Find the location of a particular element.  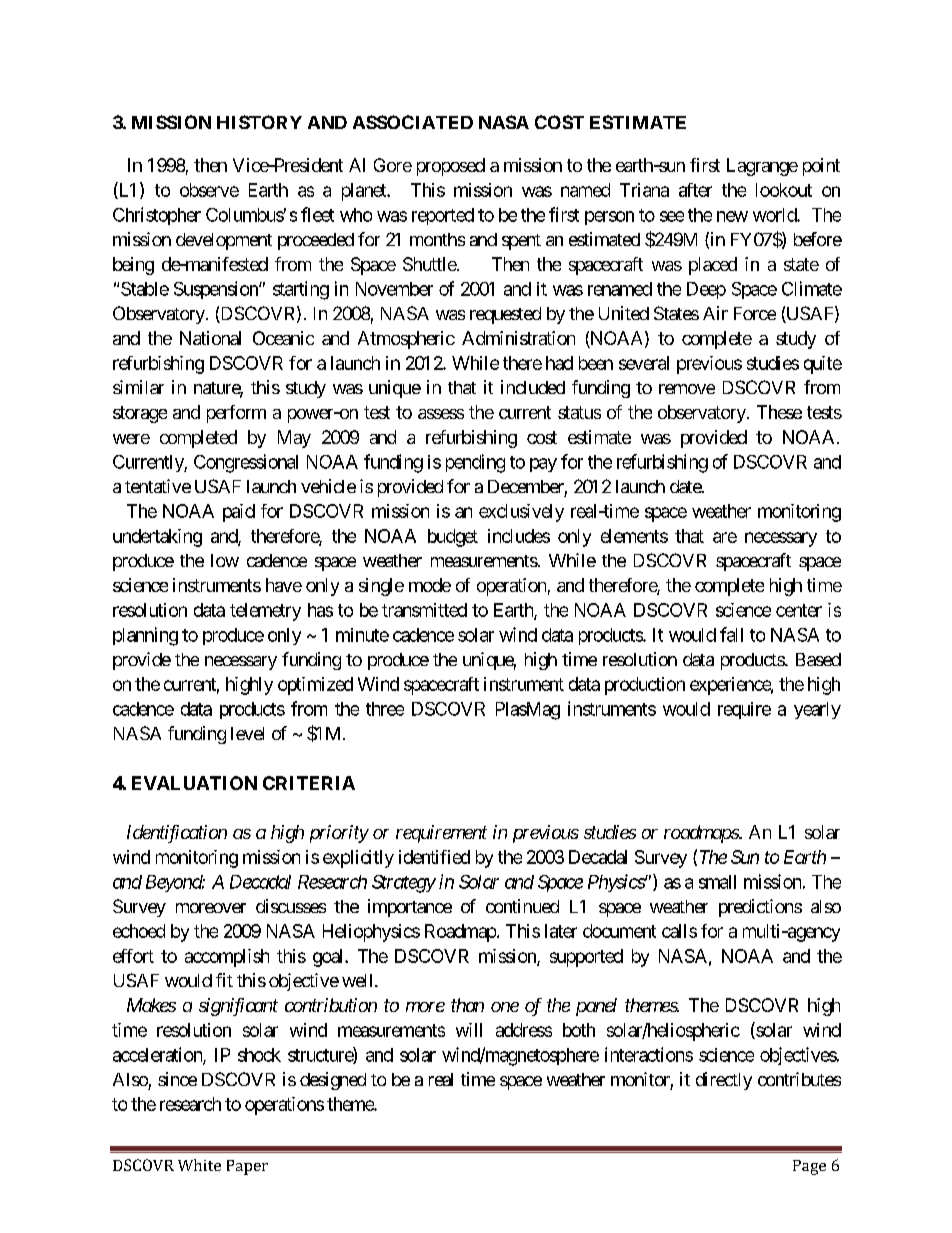

pending is located at coordinates (475, 463).
